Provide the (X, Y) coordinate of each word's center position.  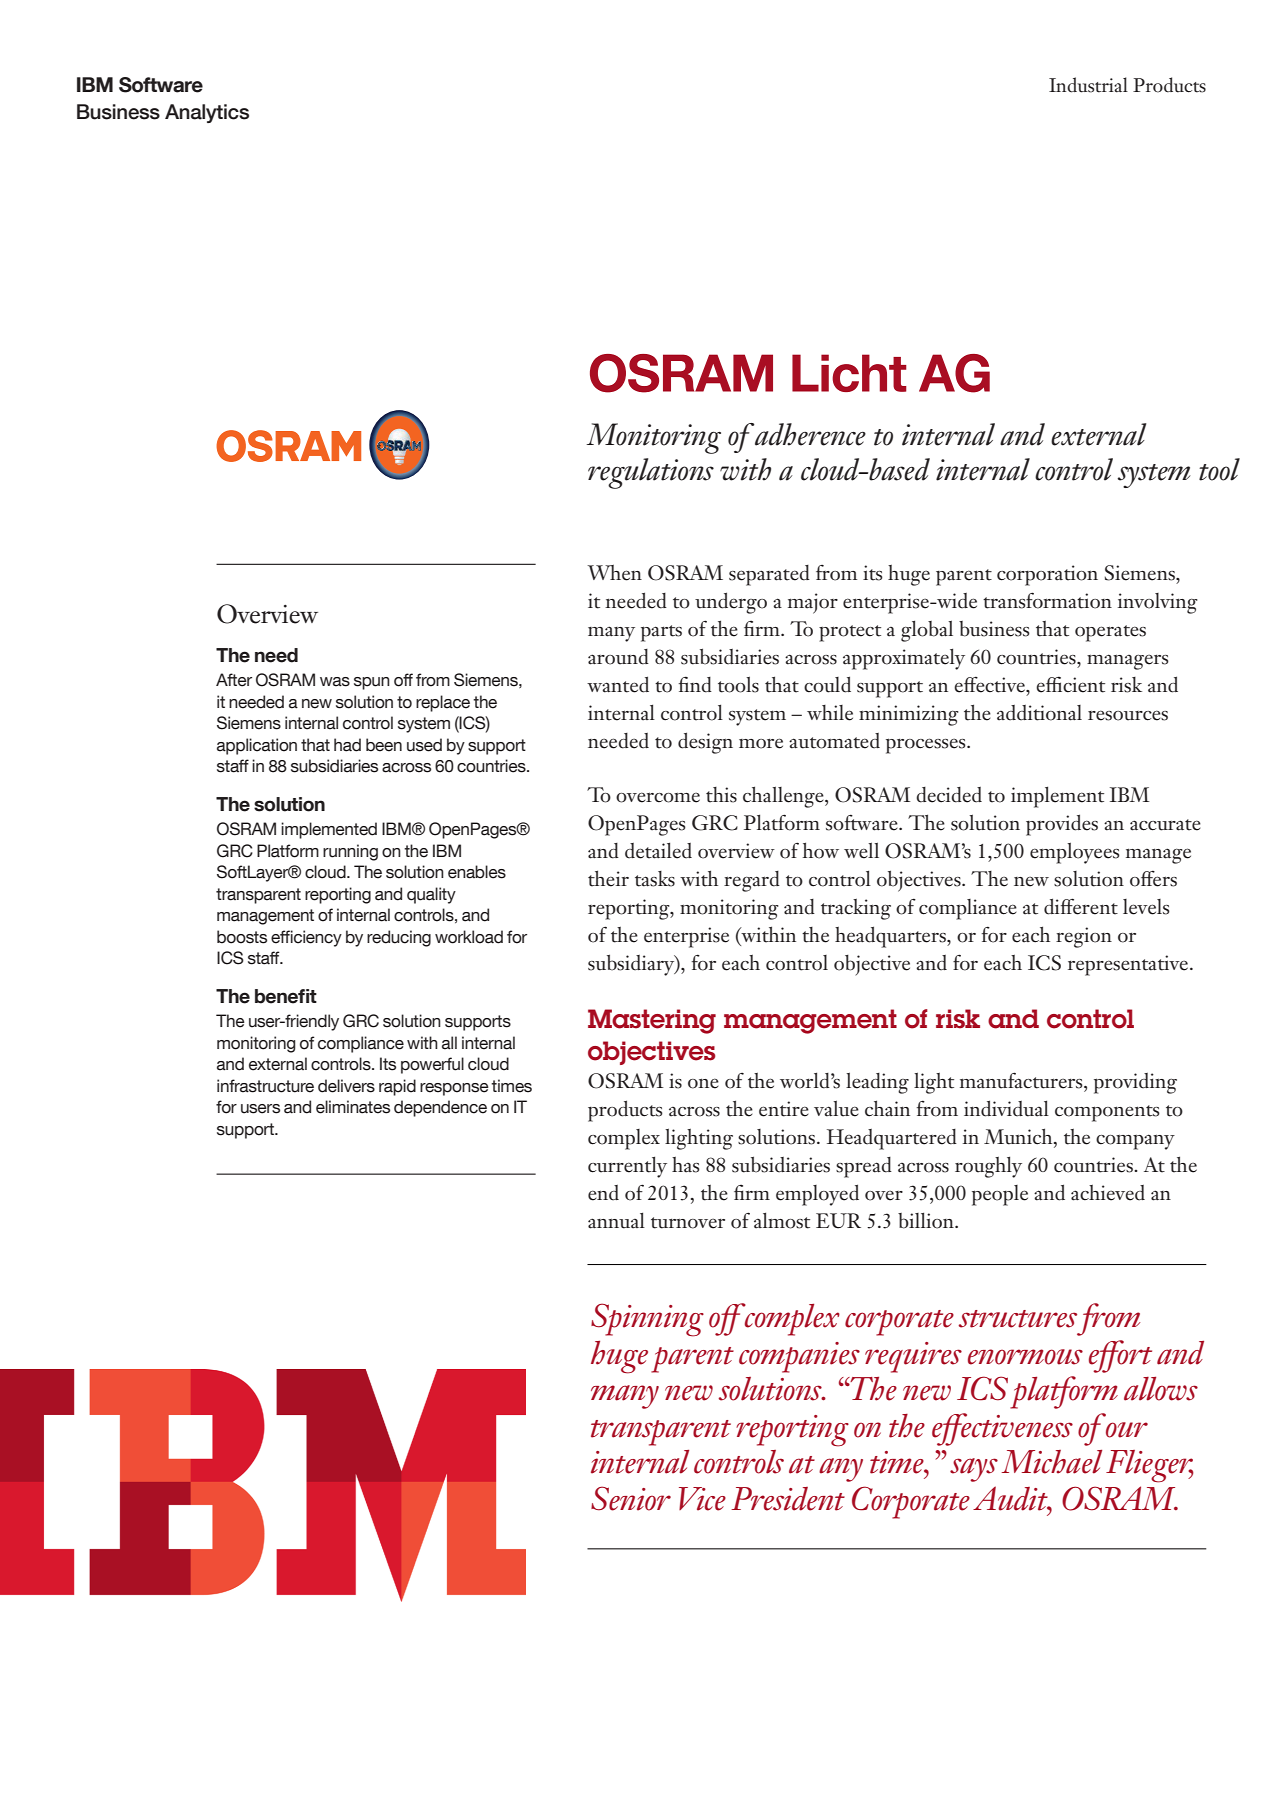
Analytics (207, 113)
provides (1062, 825)
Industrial (1088, 85)
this (721, 795)
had (347, 745)
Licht (849, 373)
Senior (631, 1498)
